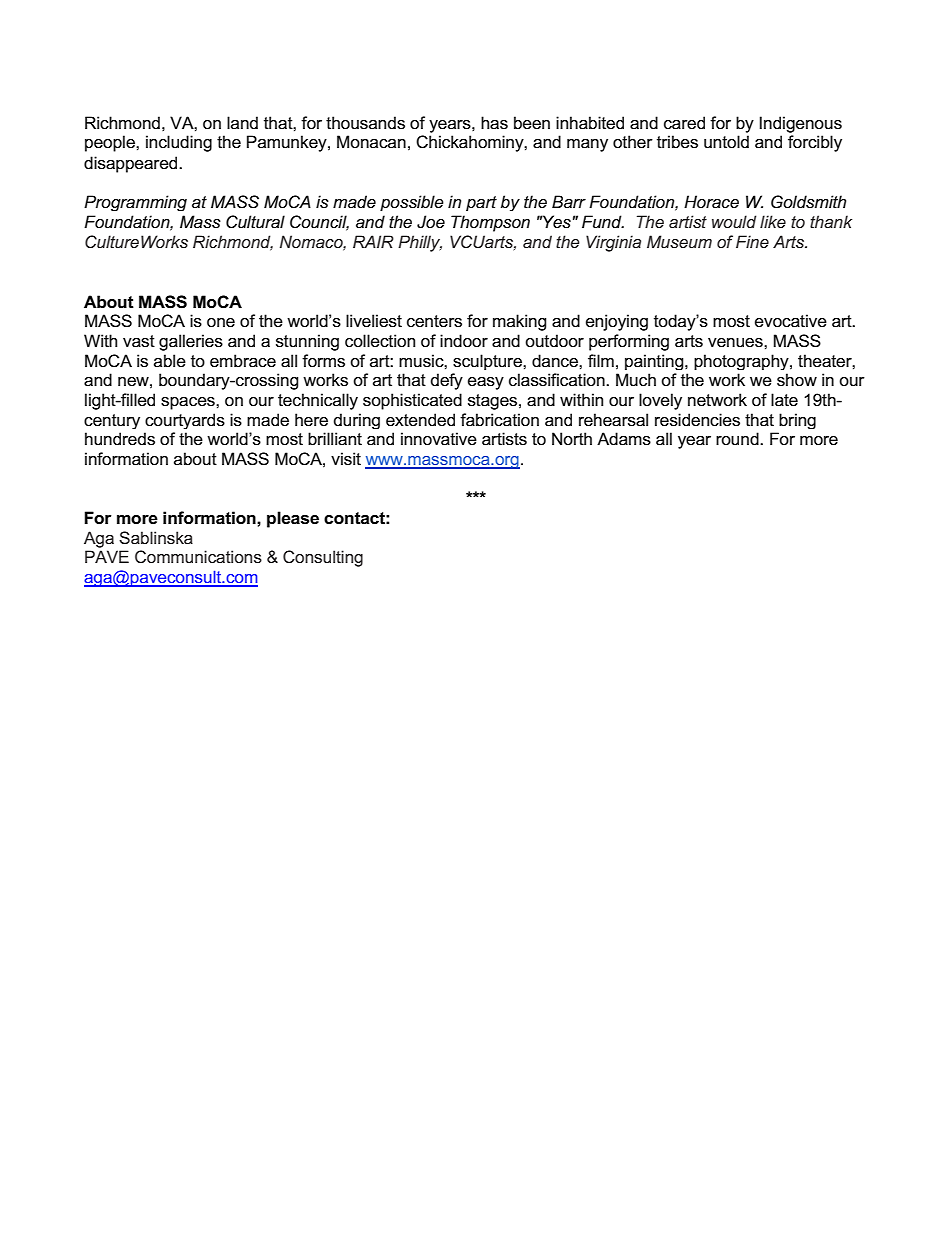 The image size is (952, 1233). What do you see at coordinates (464, 341) in the screenshot?
I see `indoor` at bounding box center [464, 341].
